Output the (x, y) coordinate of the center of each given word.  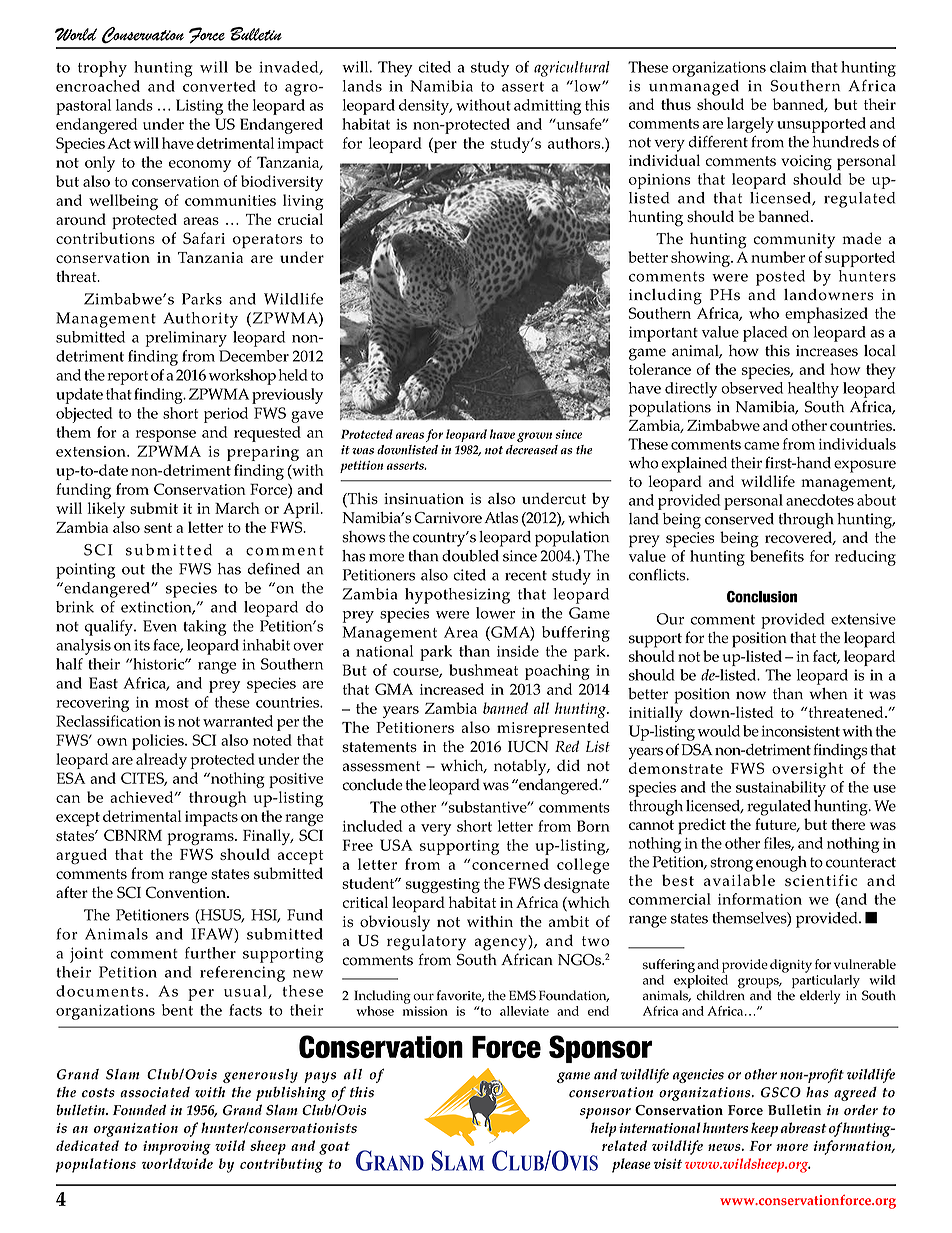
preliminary (186, 339)
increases (827, 351)
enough (781, 864)
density (425, 107)
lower (495, 613)
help (604, 1129)
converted (219, 86)
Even (160, 626)
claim (788, 67)
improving (177, 1148)
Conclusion (762, 597)
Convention (187, 892)
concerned (510, 864)
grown (534, 437)
